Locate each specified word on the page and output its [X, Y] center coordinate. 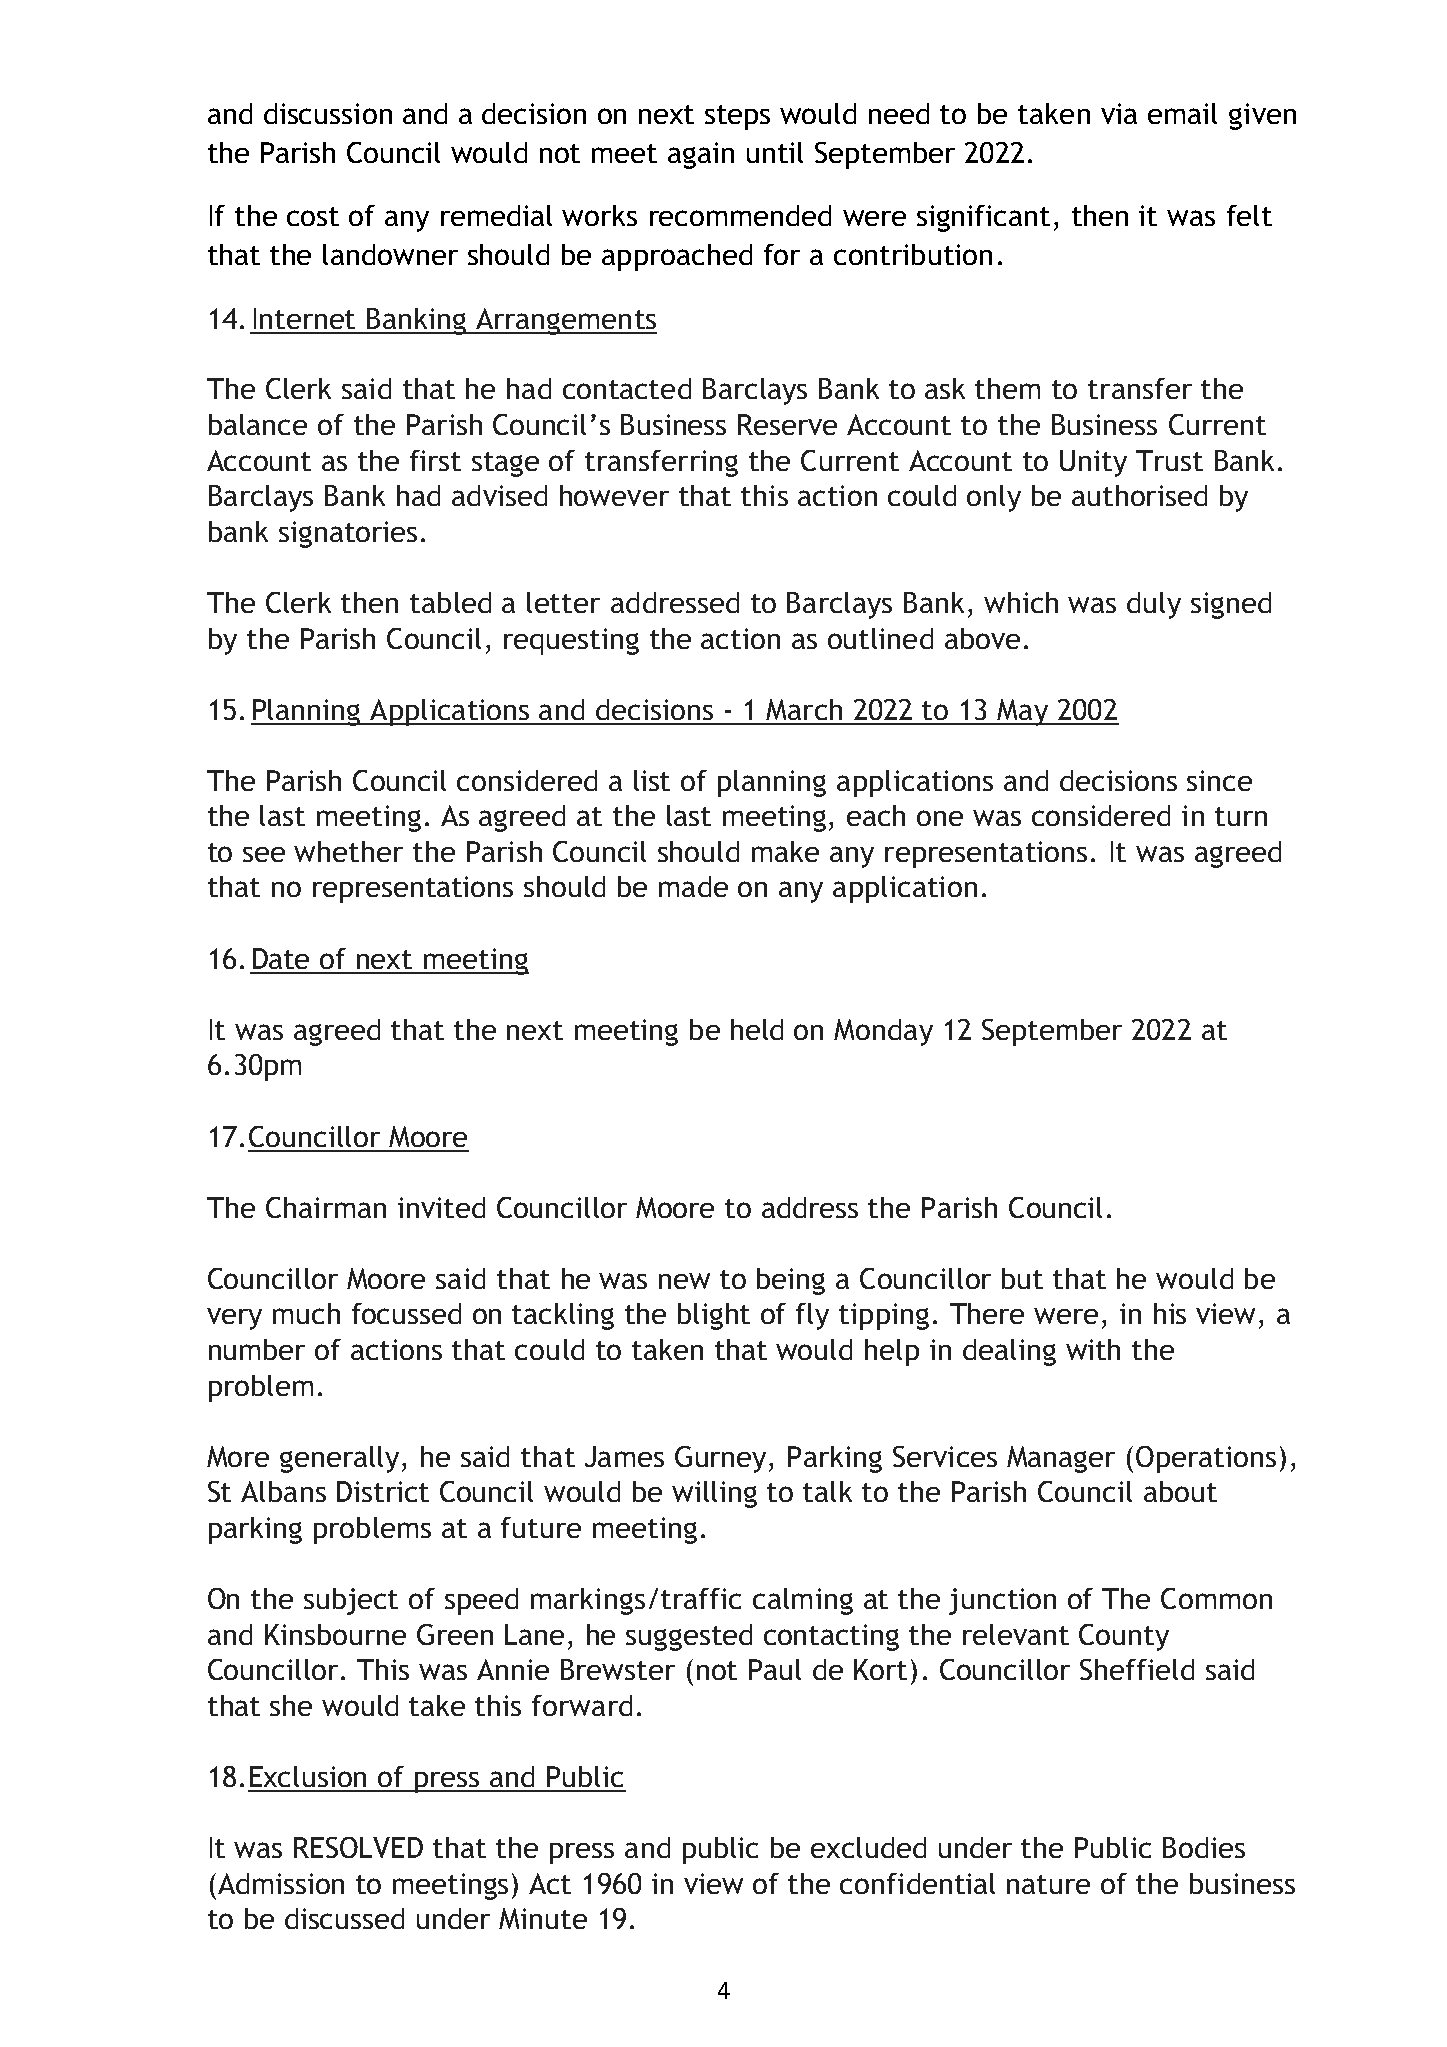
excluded [868, 1847]
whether [348, 851]
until [775, 152]
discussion [328, 113]
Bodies [1204, 1847]
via [1119, 113]
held [757, 1029]
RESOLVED [358, 1847]
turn [1241, 816]
